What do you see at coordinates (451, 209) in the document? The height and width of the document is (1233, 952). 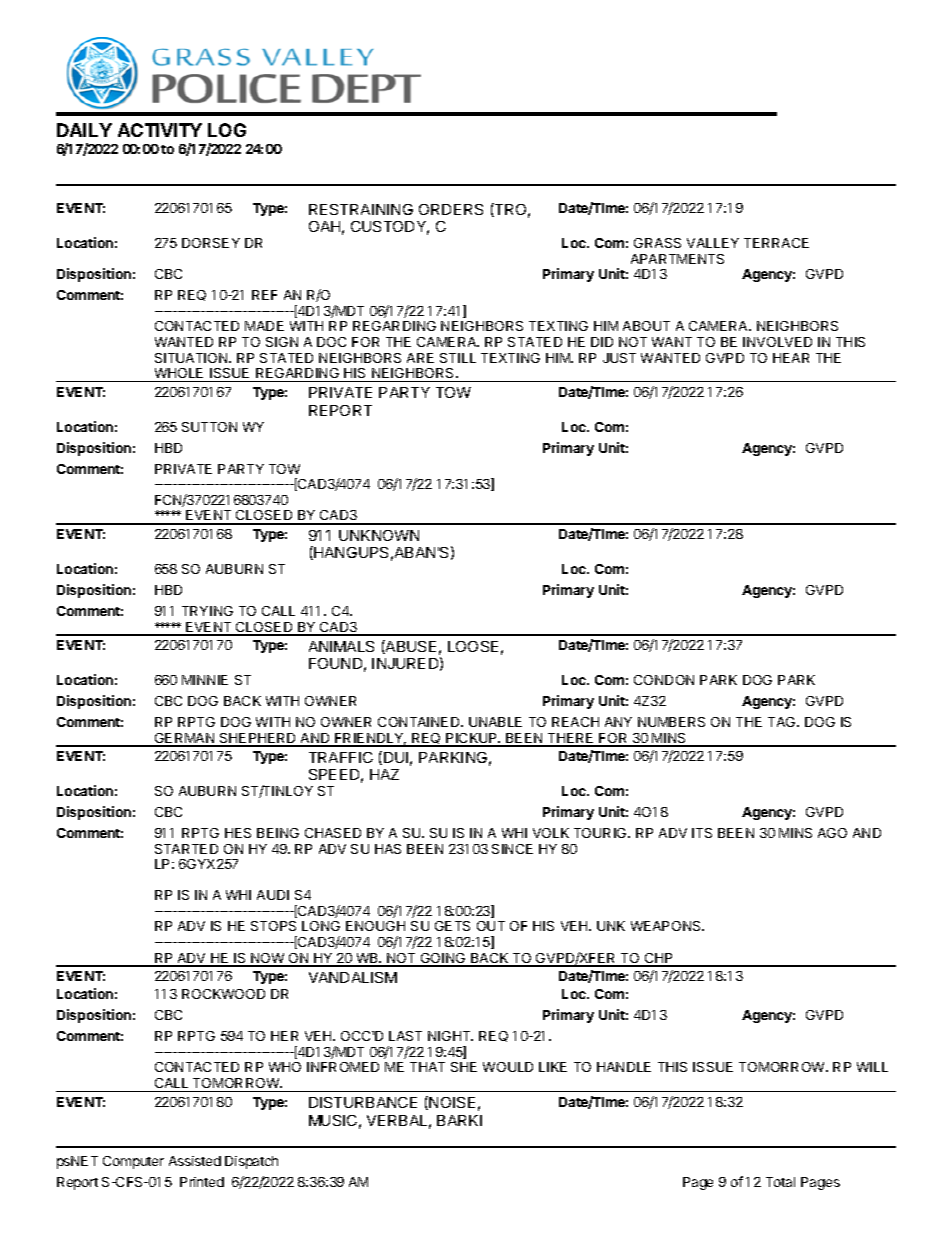 I see `ORDERS` at bounding box center [451, 209].
